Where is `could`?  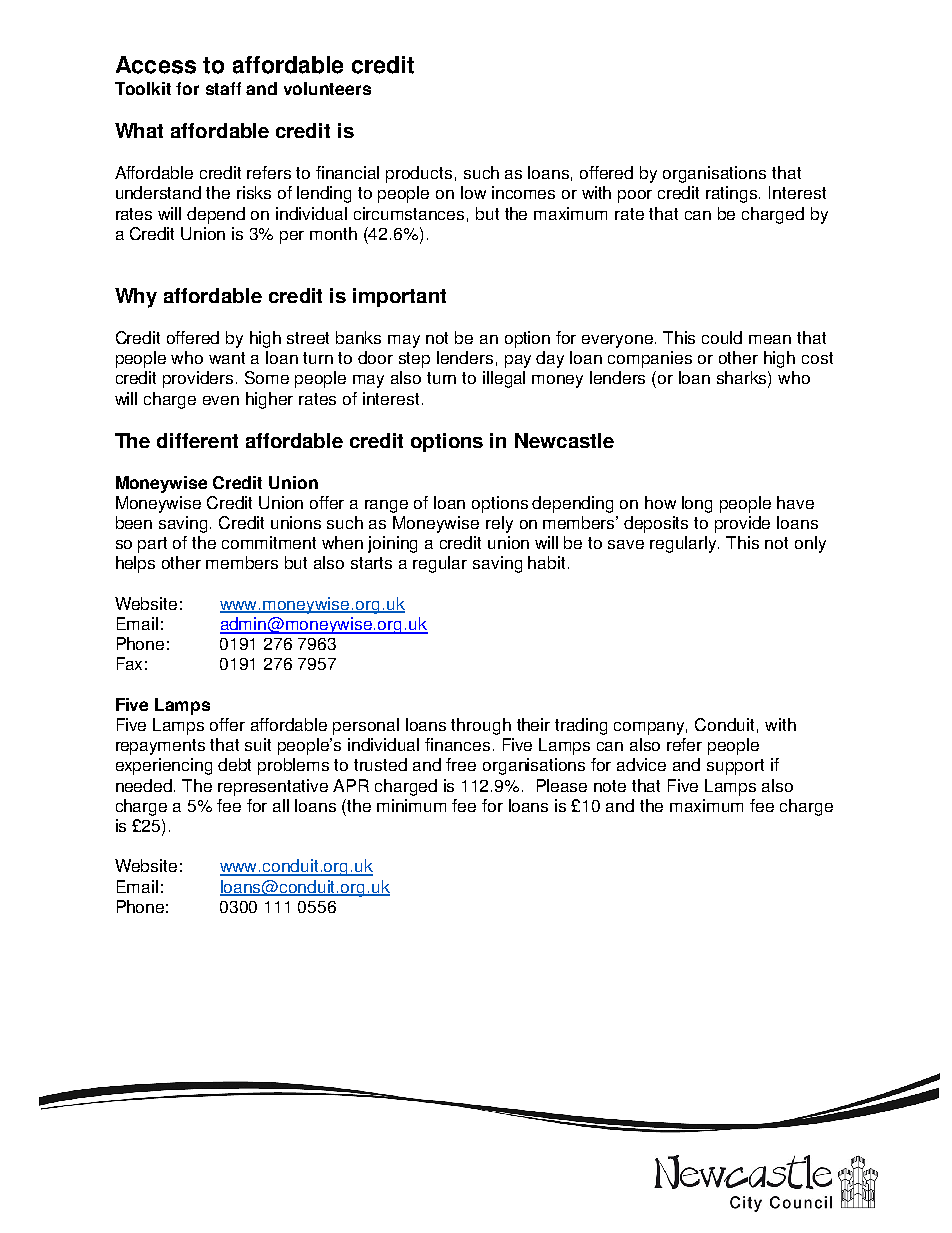 could is located at coordinates (722, 337).
